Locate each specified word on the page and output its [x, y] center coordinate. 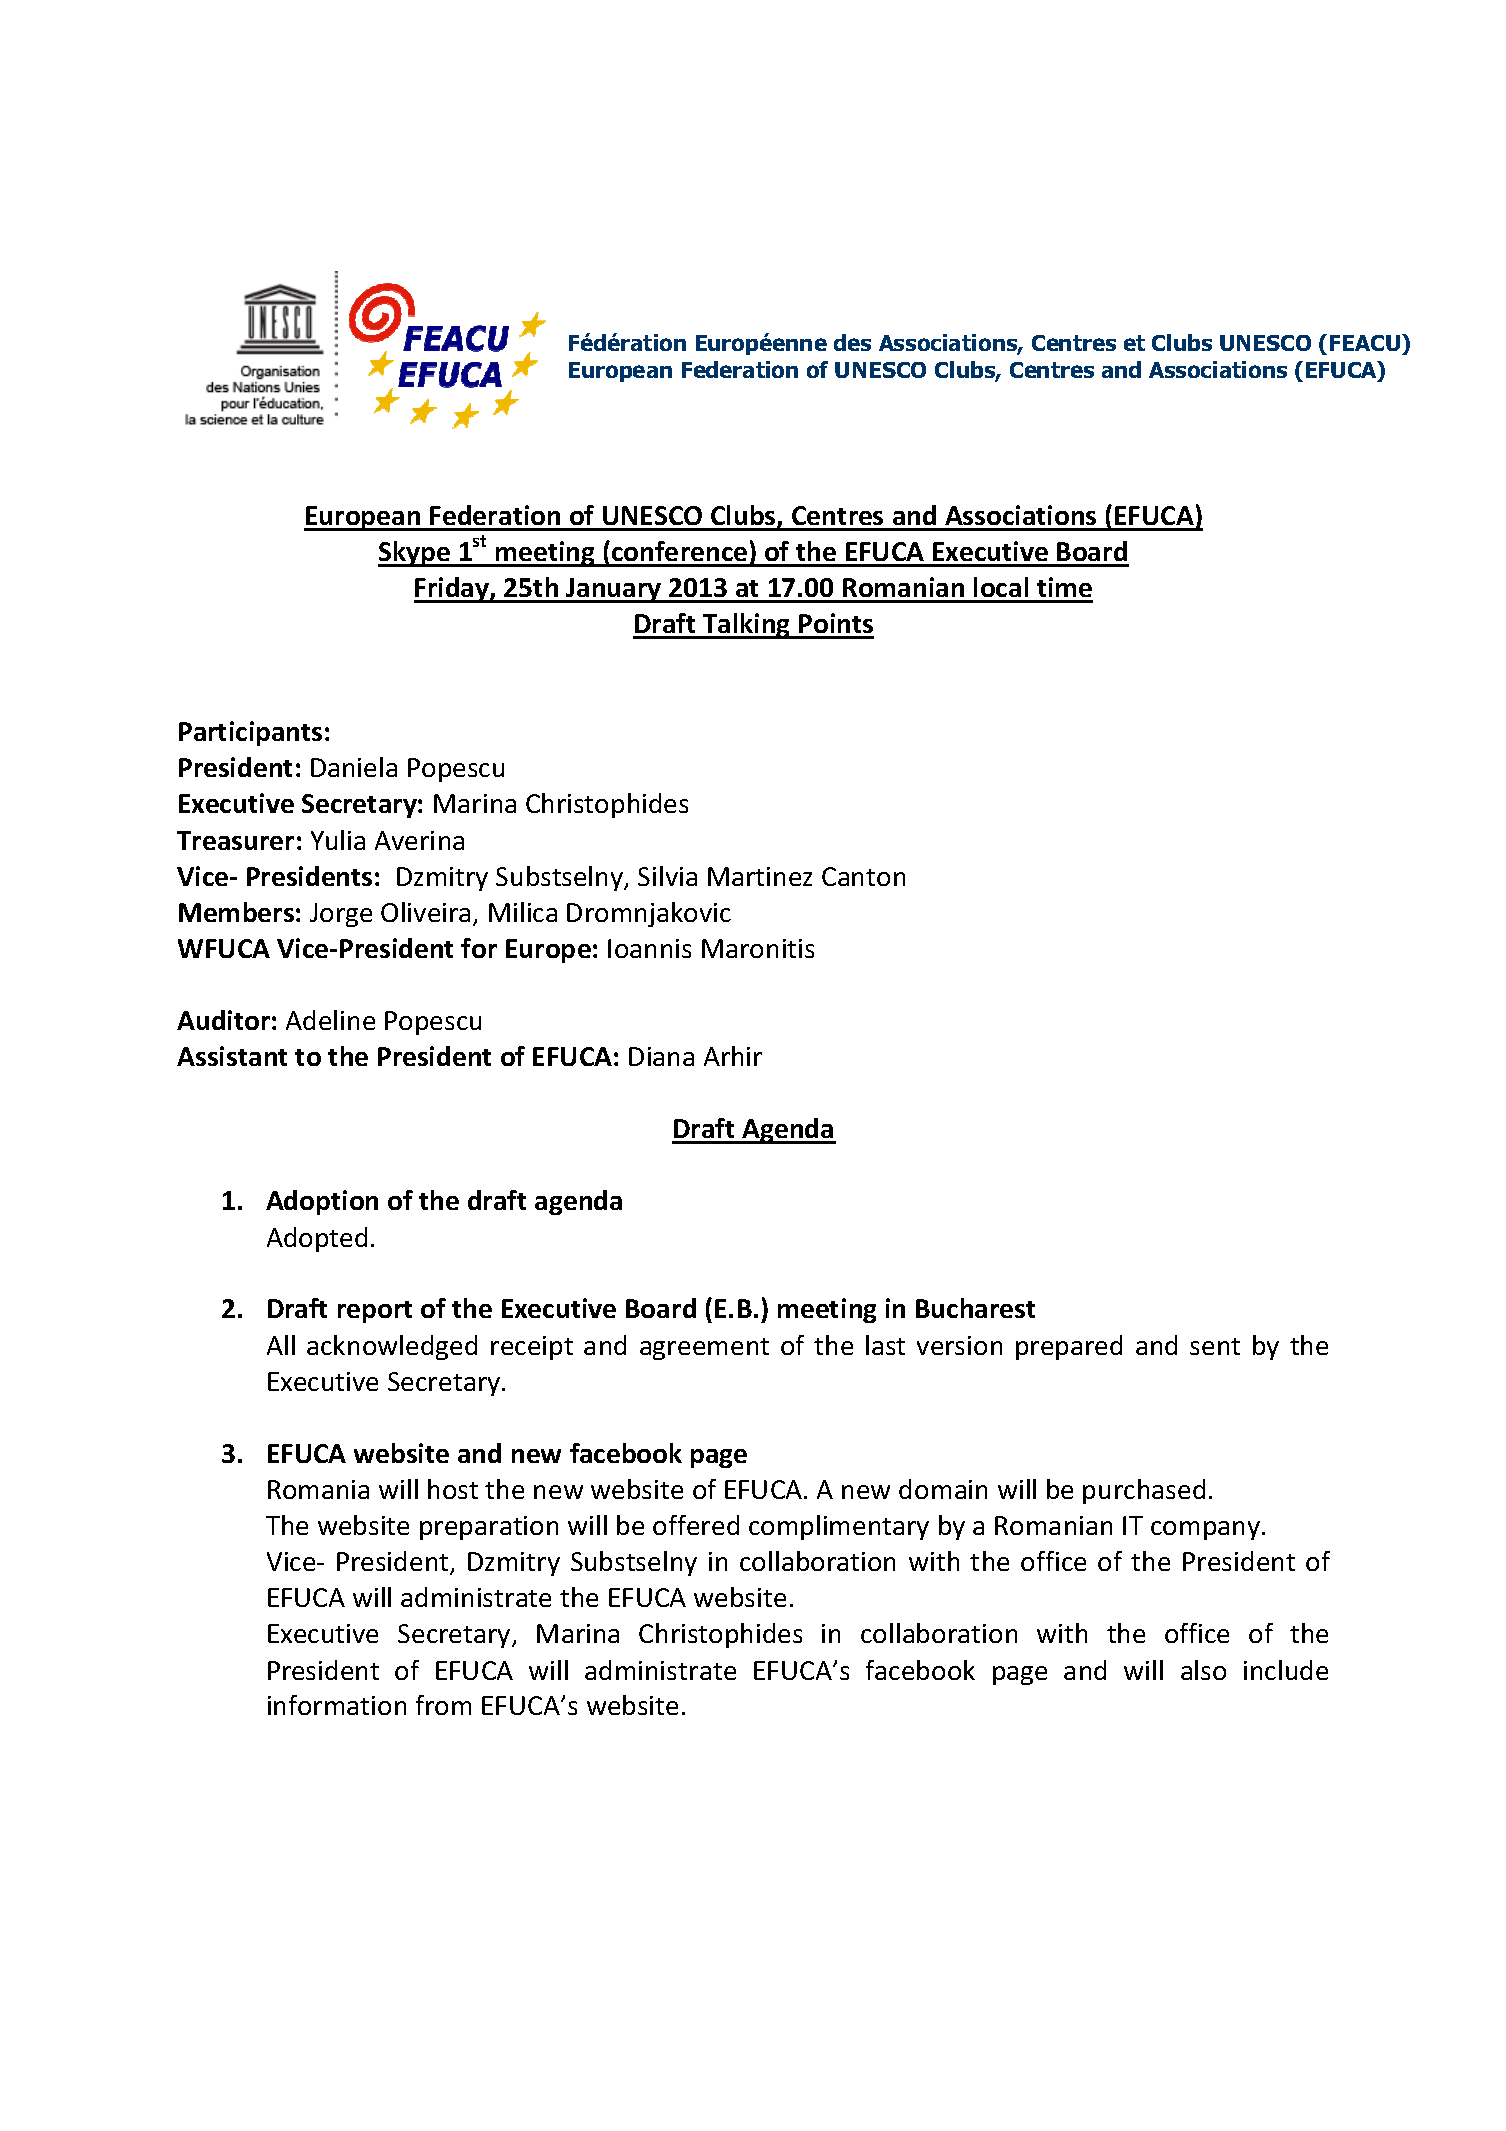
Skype [415, 554]
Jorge [341, 915]
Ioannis [649, 948]
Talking [747, 626]
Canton [863, 876]
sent [1215, 1346]
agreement [704, 1349]
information [337, 1705]
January [614, 590]
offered [696, 1525]
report [375, 1312]
